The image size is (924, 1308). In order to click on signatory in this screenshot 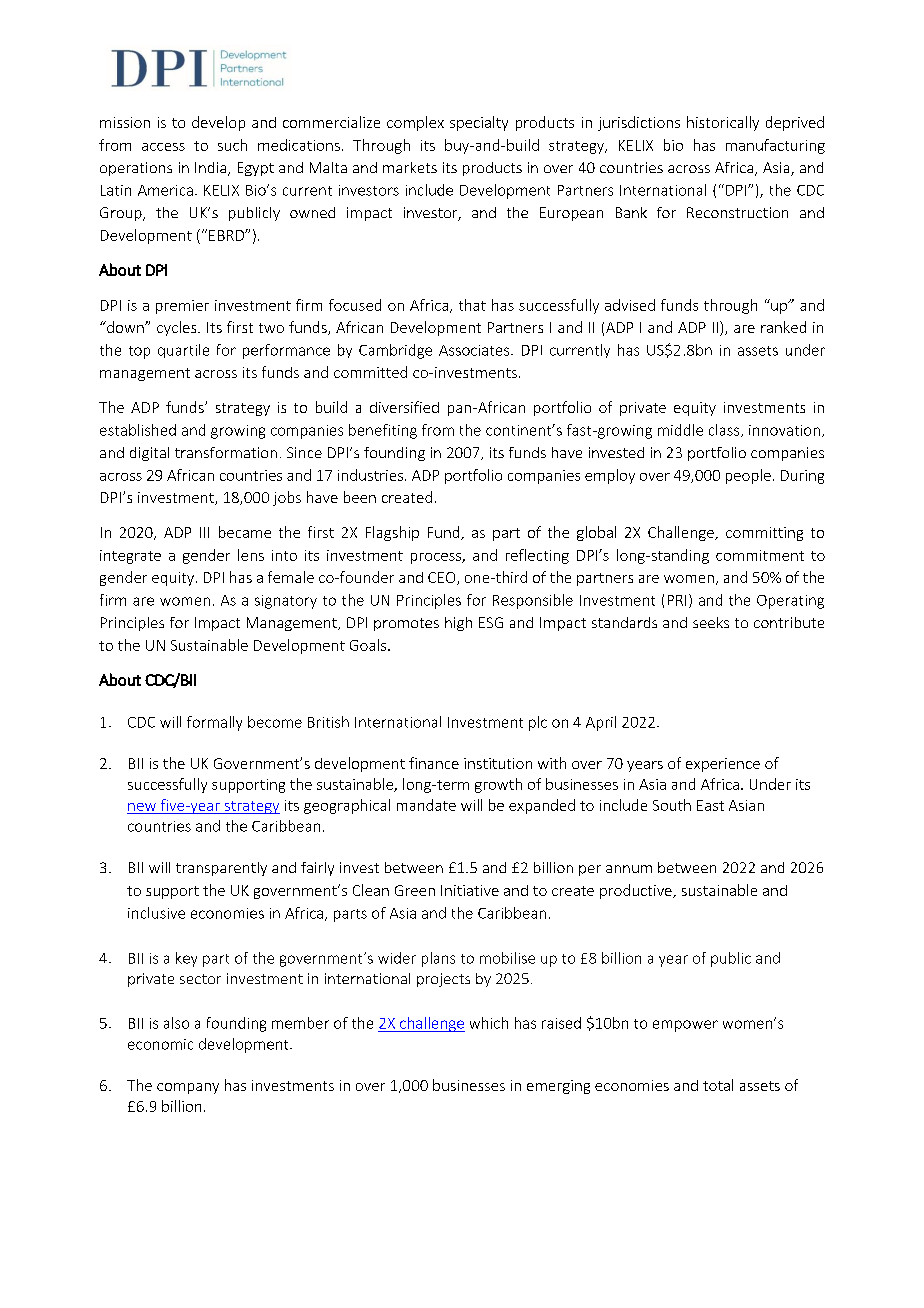, I will do `click(286, 602)`.
